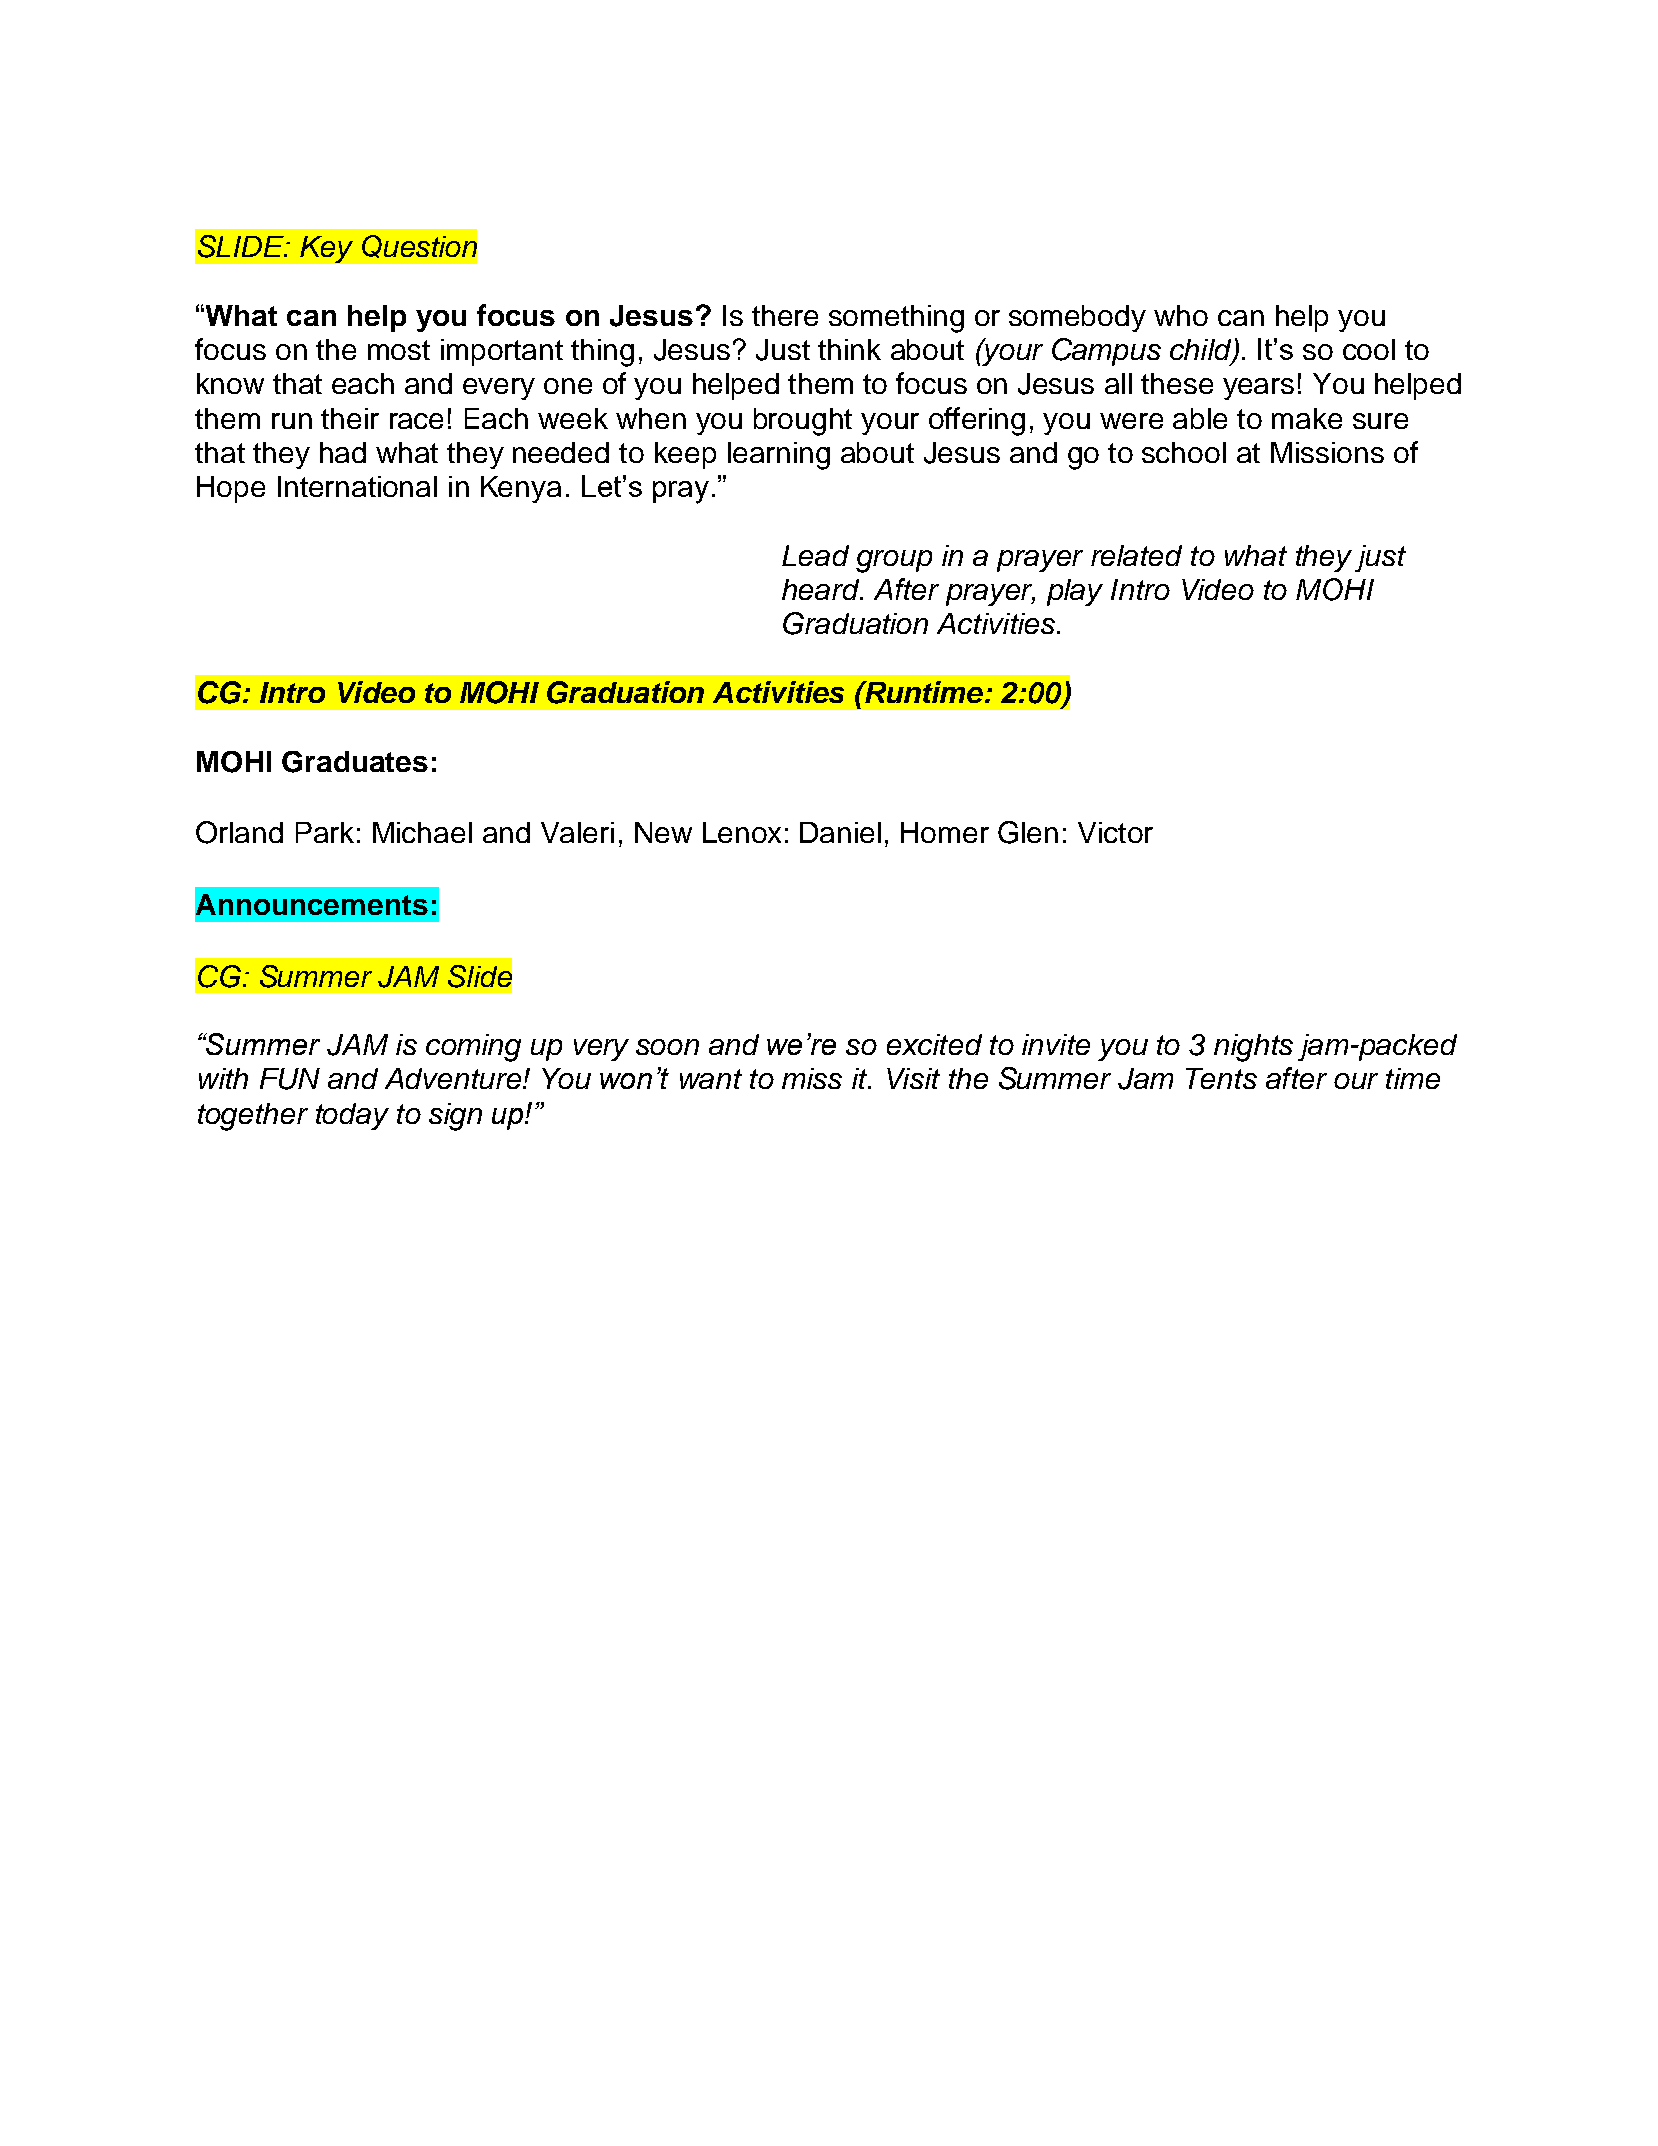 Image resolution: width=1658 pixels, height=2146 pixels. Describe the element at coordinates (1181, 315) in the screenshot. I see `who` at that location.
